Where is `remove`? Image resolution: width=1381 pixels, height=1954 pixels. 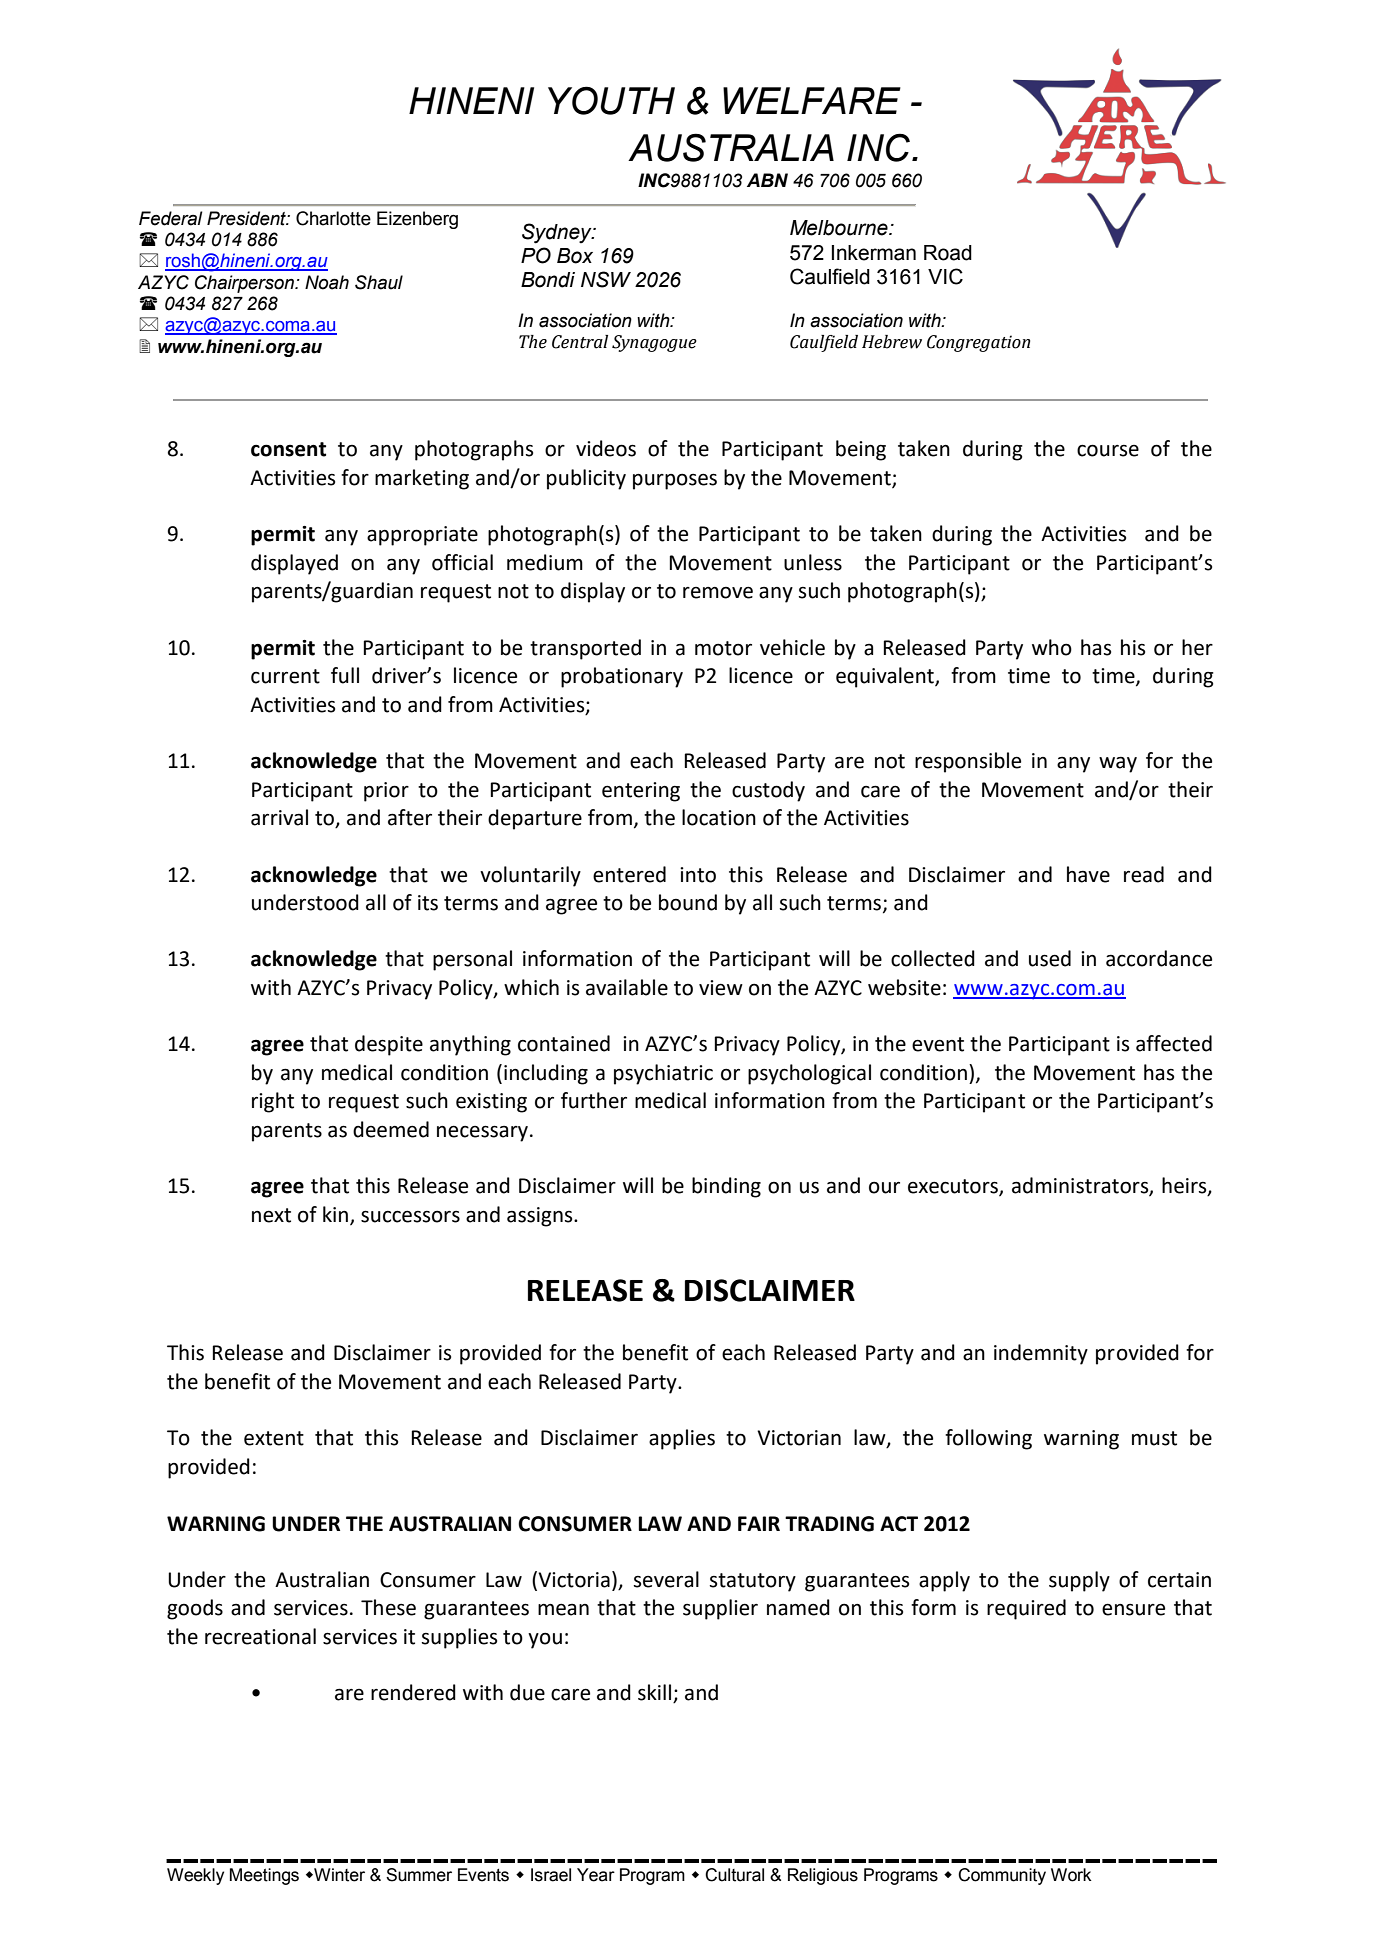 remove is located at coordinates (718, 592).
